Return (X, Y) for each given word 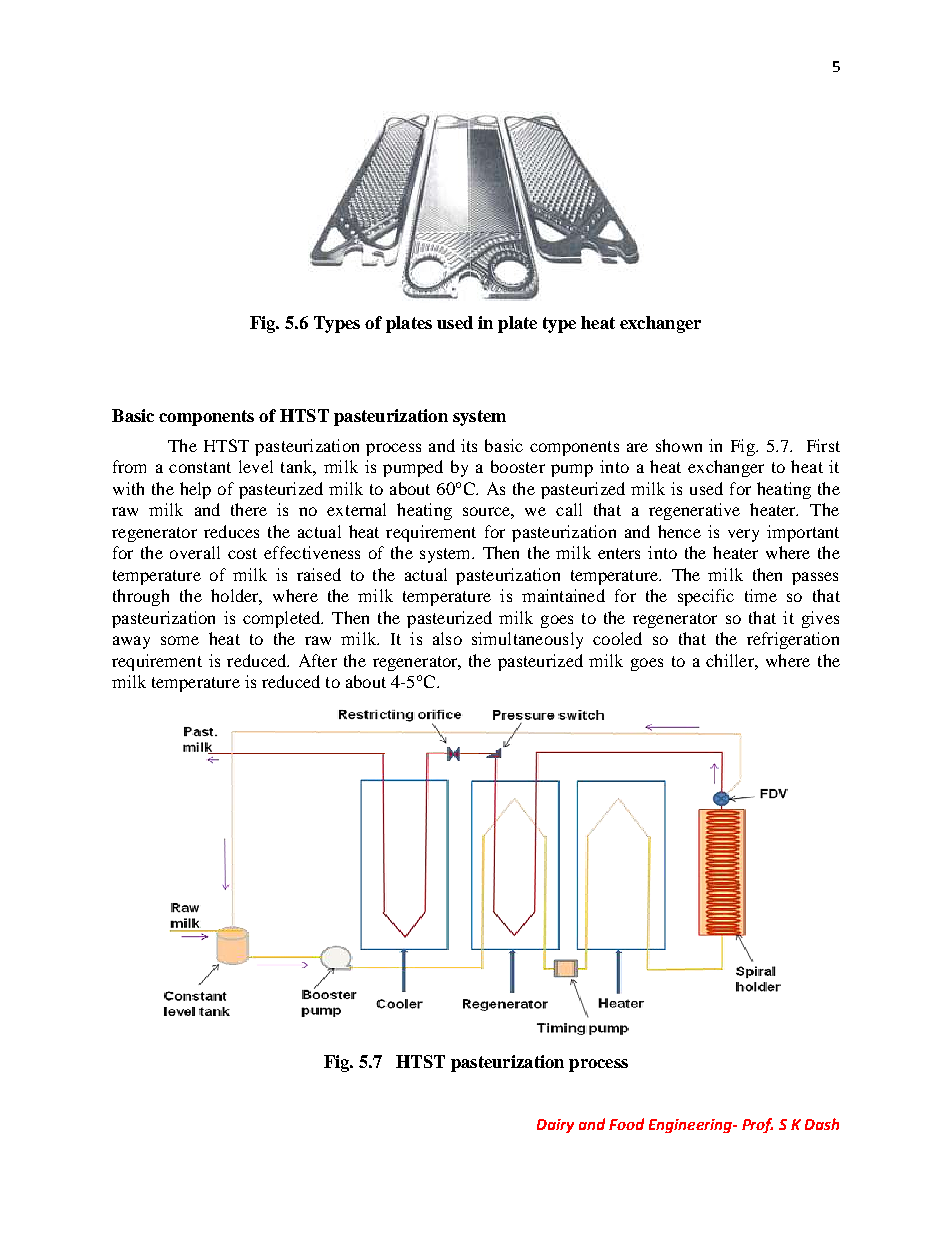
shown (679, 445)
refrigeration (793, 640)
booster (518, 466)
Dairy (555, 1126)
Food (626, 1124)
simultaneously (527, 640)
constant (200, 467)
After (318, 660)
